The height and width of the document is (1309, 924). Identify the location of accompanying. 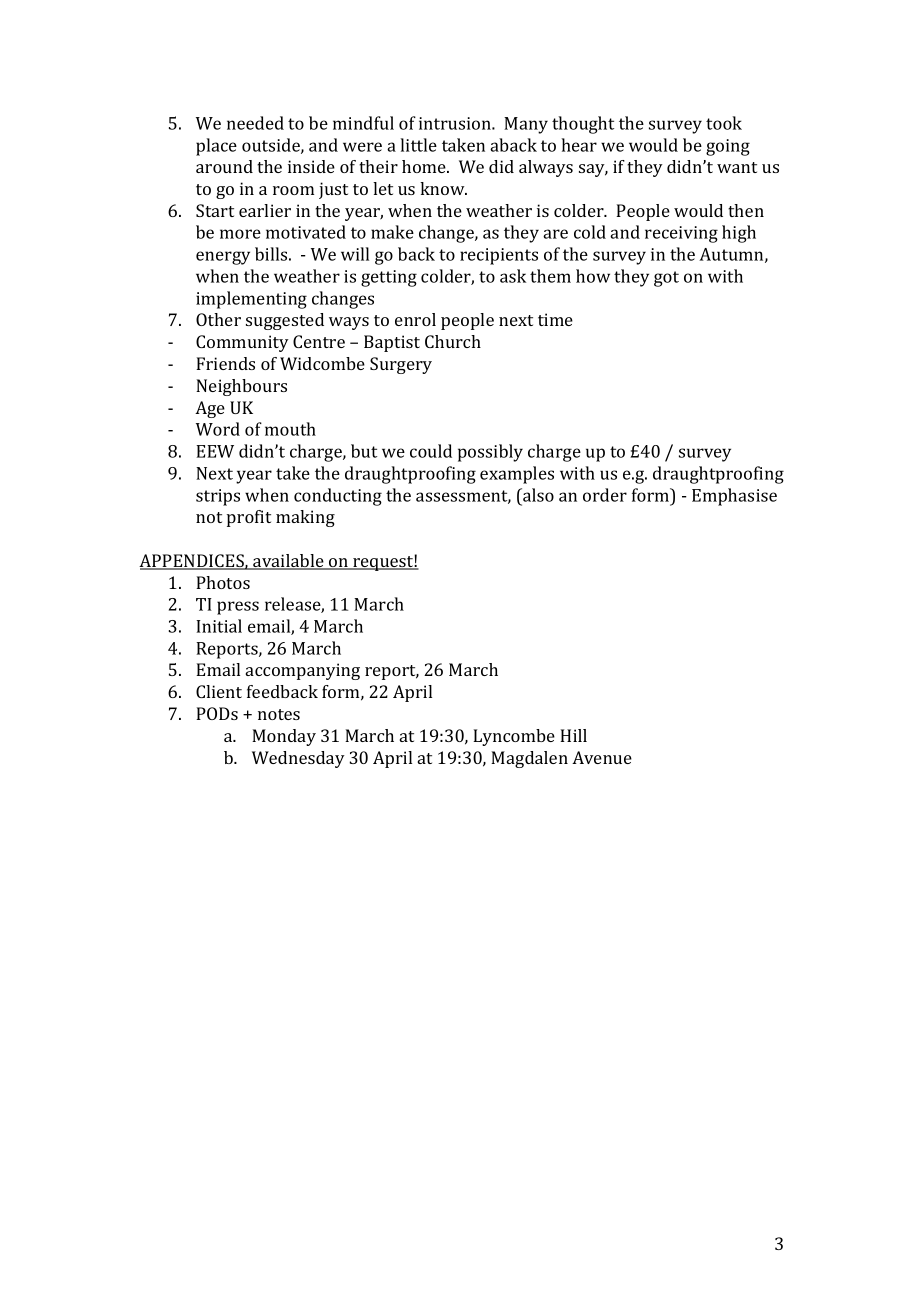
(303, 671).
